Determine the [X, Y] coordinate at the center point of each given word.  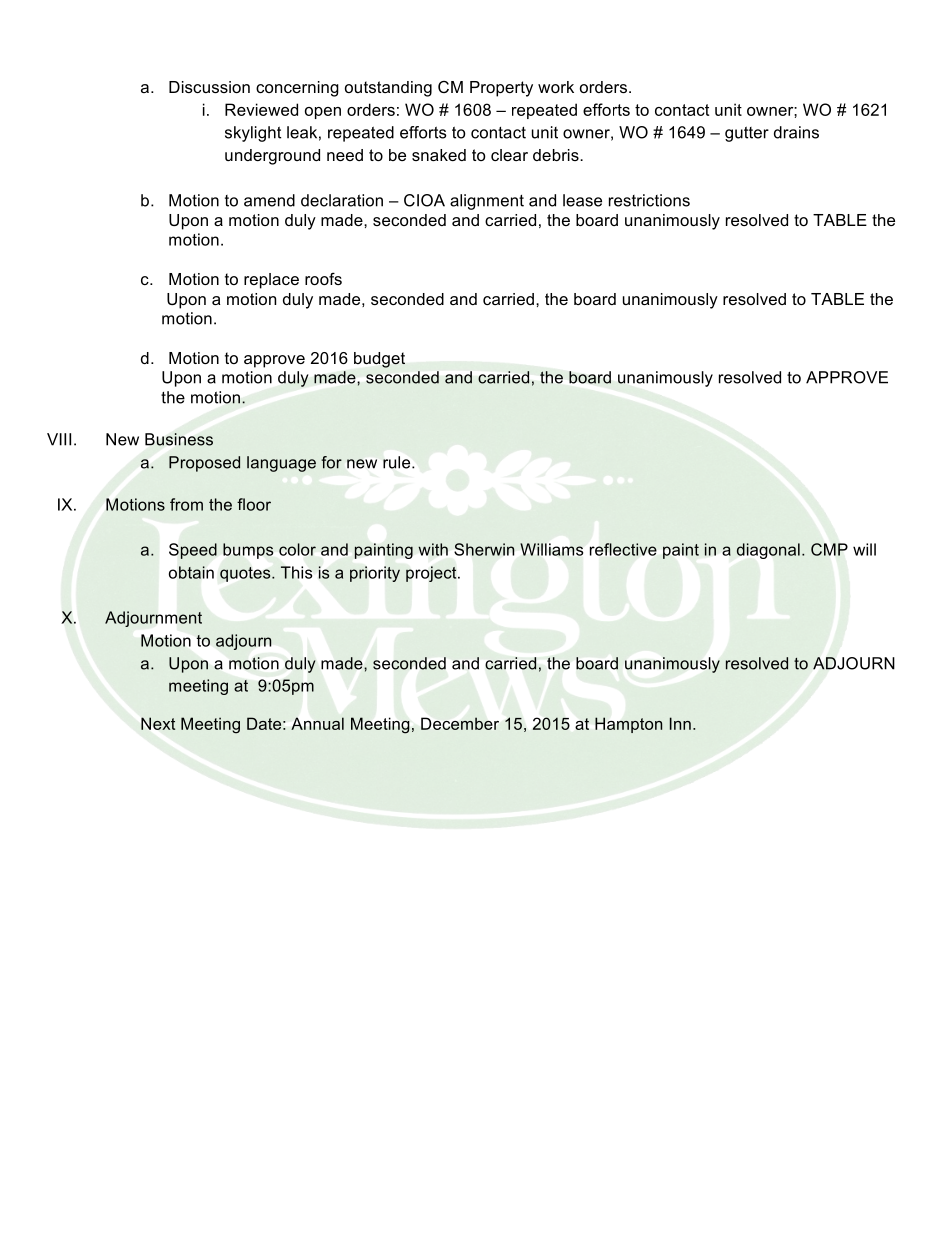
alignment [487, 202]
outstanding [388, 89]
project [432, 574]
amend [269, 200]
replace [271, 281]
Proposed [204, 464]
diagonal [768, 551]
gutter [747, 134]
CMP [829, 549]
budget [379, 360]
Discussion [209, 87]
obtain [191, 572]
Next [158, 723]
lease [582, 200]
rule [398, 462]
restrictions [649, 200]
